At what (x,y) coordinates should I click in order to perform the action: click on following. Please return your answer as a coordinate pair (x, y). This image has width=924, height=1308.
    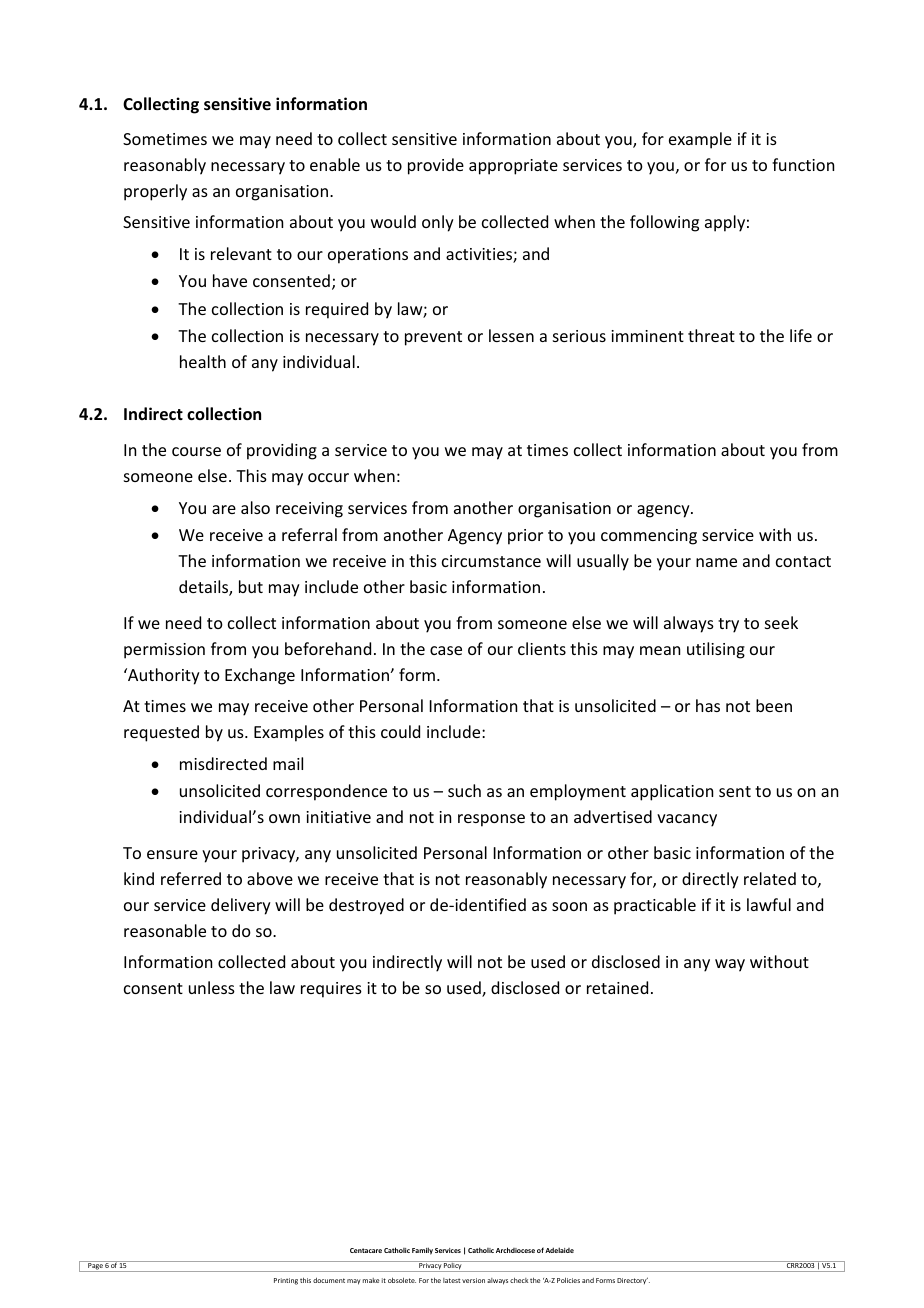
    Looking at the image, I should click on (664, 223).
